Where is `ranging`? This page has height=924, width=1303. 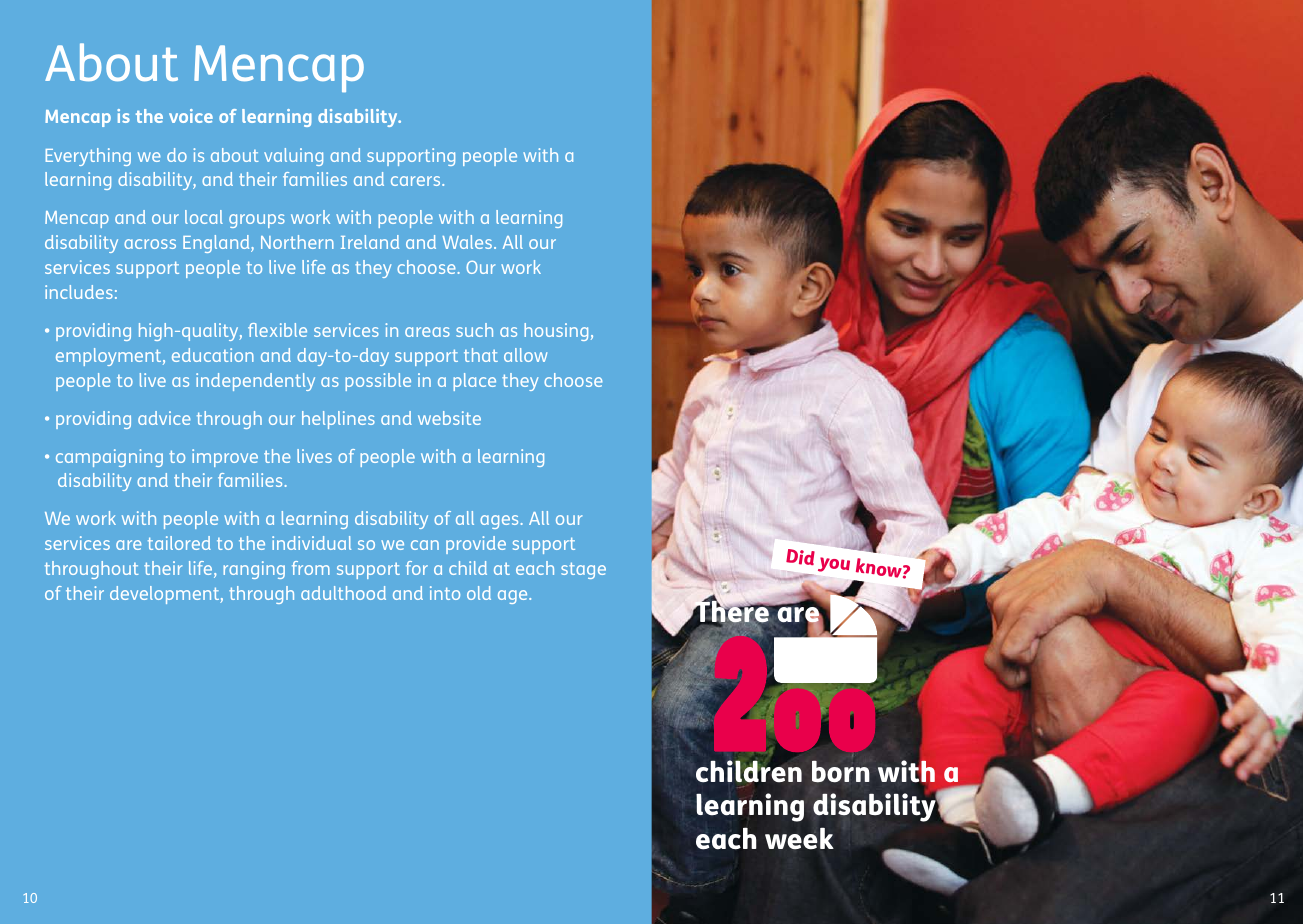 ranging is located at coordinates (254, 570).
